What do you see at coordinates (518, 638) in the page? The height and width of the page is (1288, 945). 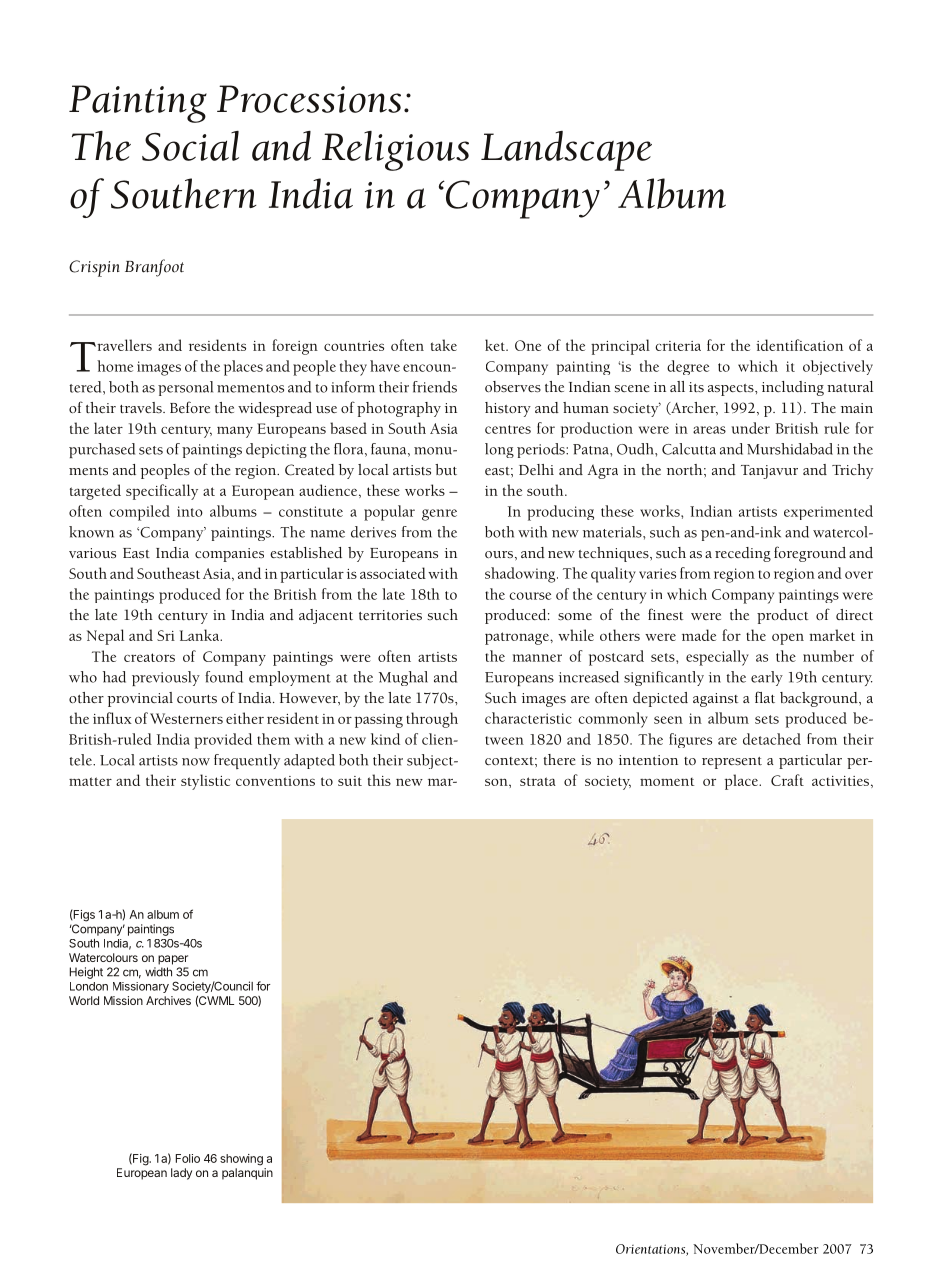 I see `patronage` at bounding box center [518, 638].
